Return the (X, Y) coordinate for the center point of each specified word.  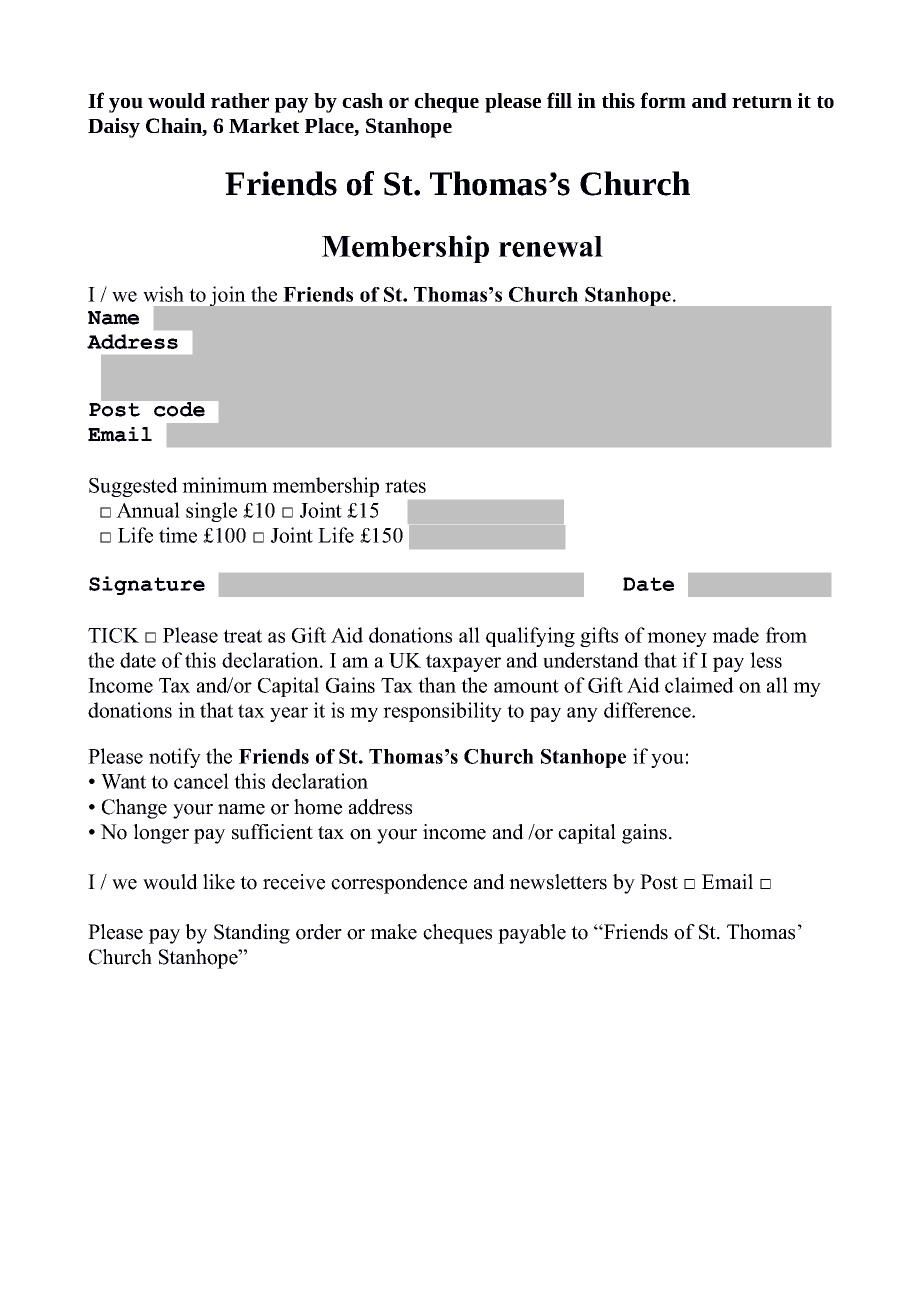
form (663, 100)
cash (362, 100)
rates (405, 486)
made (735, 635)
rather (240, 100)
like (219, 882)
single (211, 512)
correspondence (399, 884)
